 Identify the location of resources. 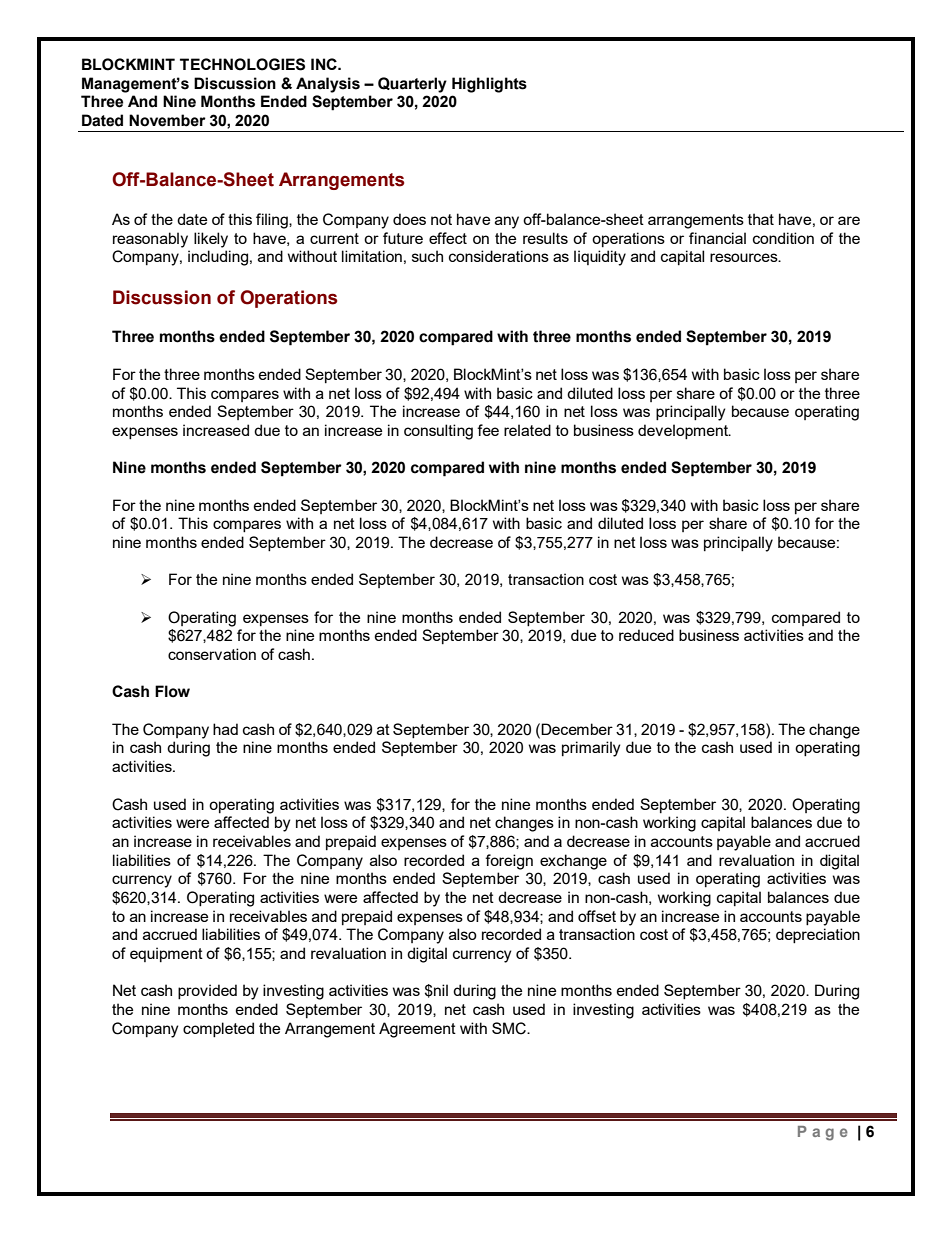
(745, 257).
